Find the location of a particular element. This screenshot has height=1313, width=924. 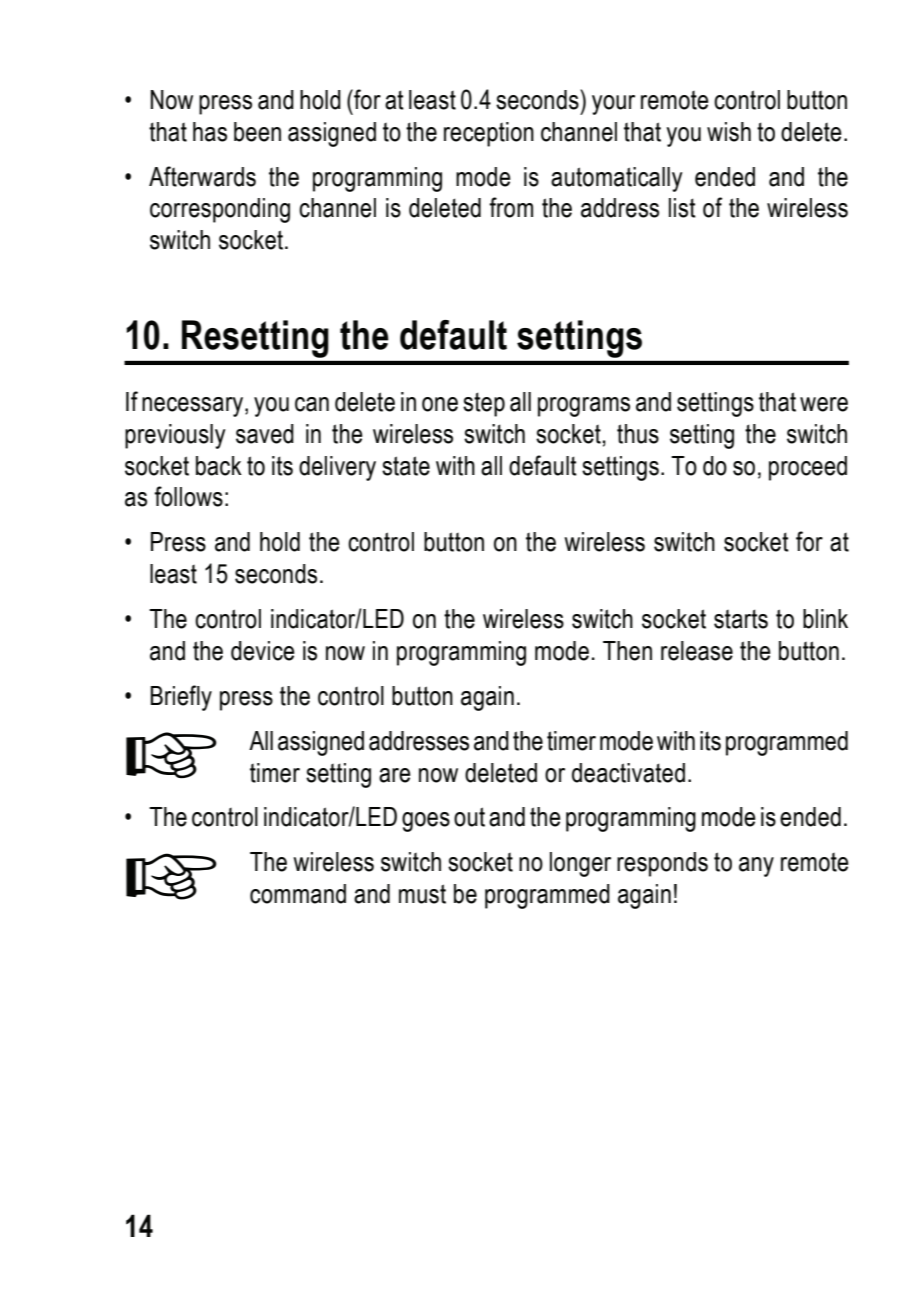

release is located at coordinates (697, 651).
